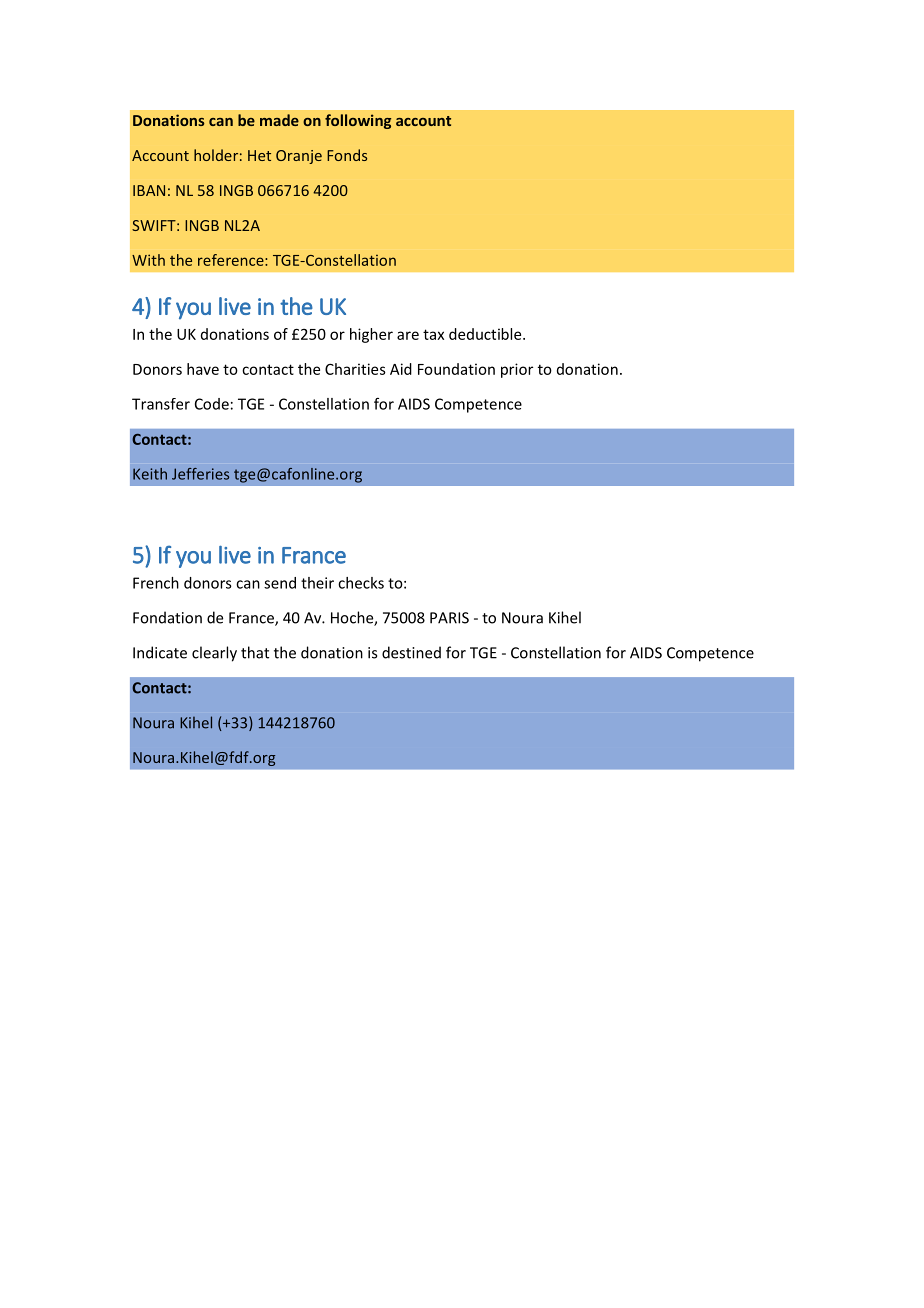  Describe the element at coordinates (214, 654) in the document. I see `clearly` at that location.
